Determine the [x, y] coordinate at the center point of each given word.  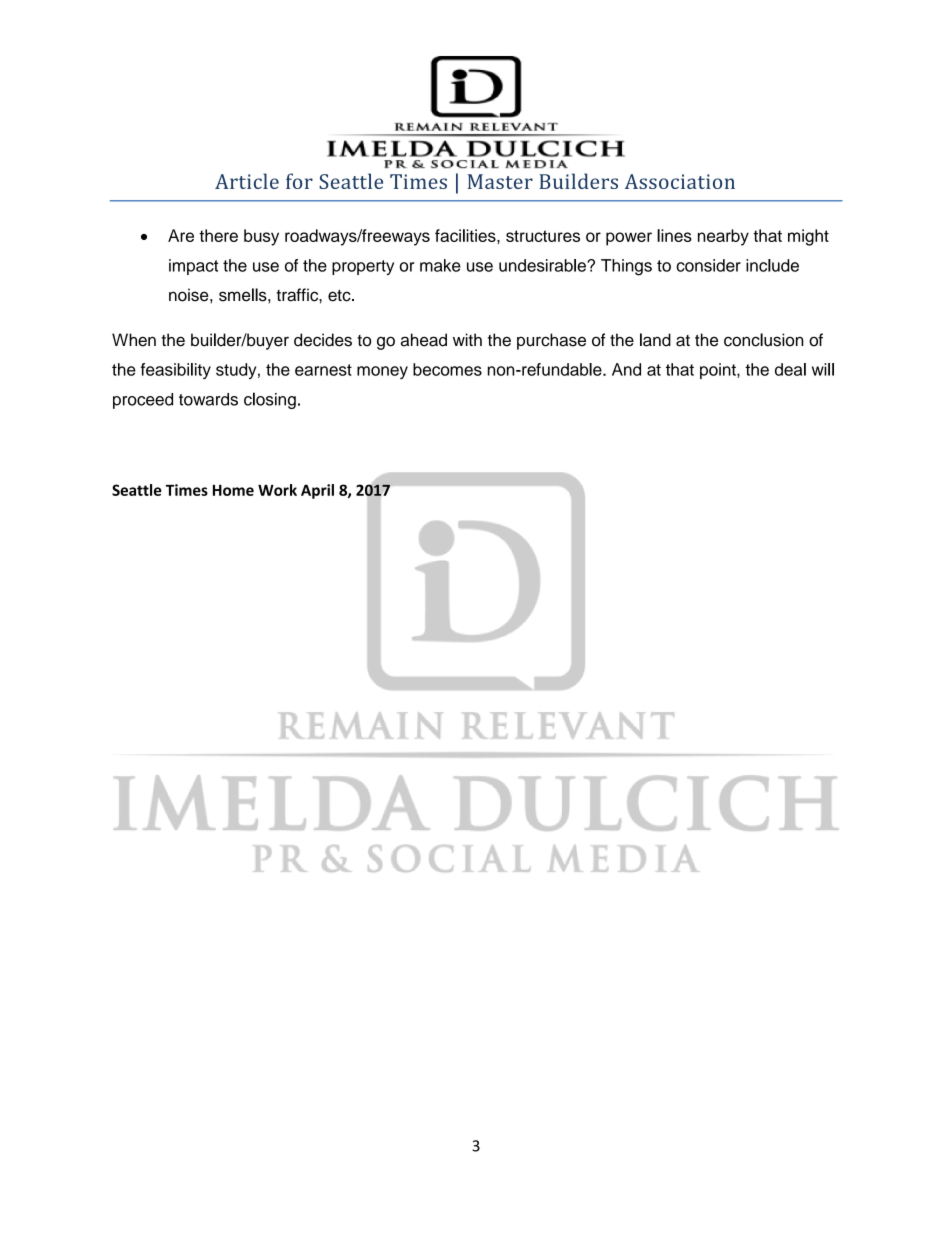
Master [500, 181]
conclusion [764, 340]
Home [233, 490]
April [317, 491]
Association [680, 181]
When [134, 340]
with [467, 339]
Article [247, 181]
